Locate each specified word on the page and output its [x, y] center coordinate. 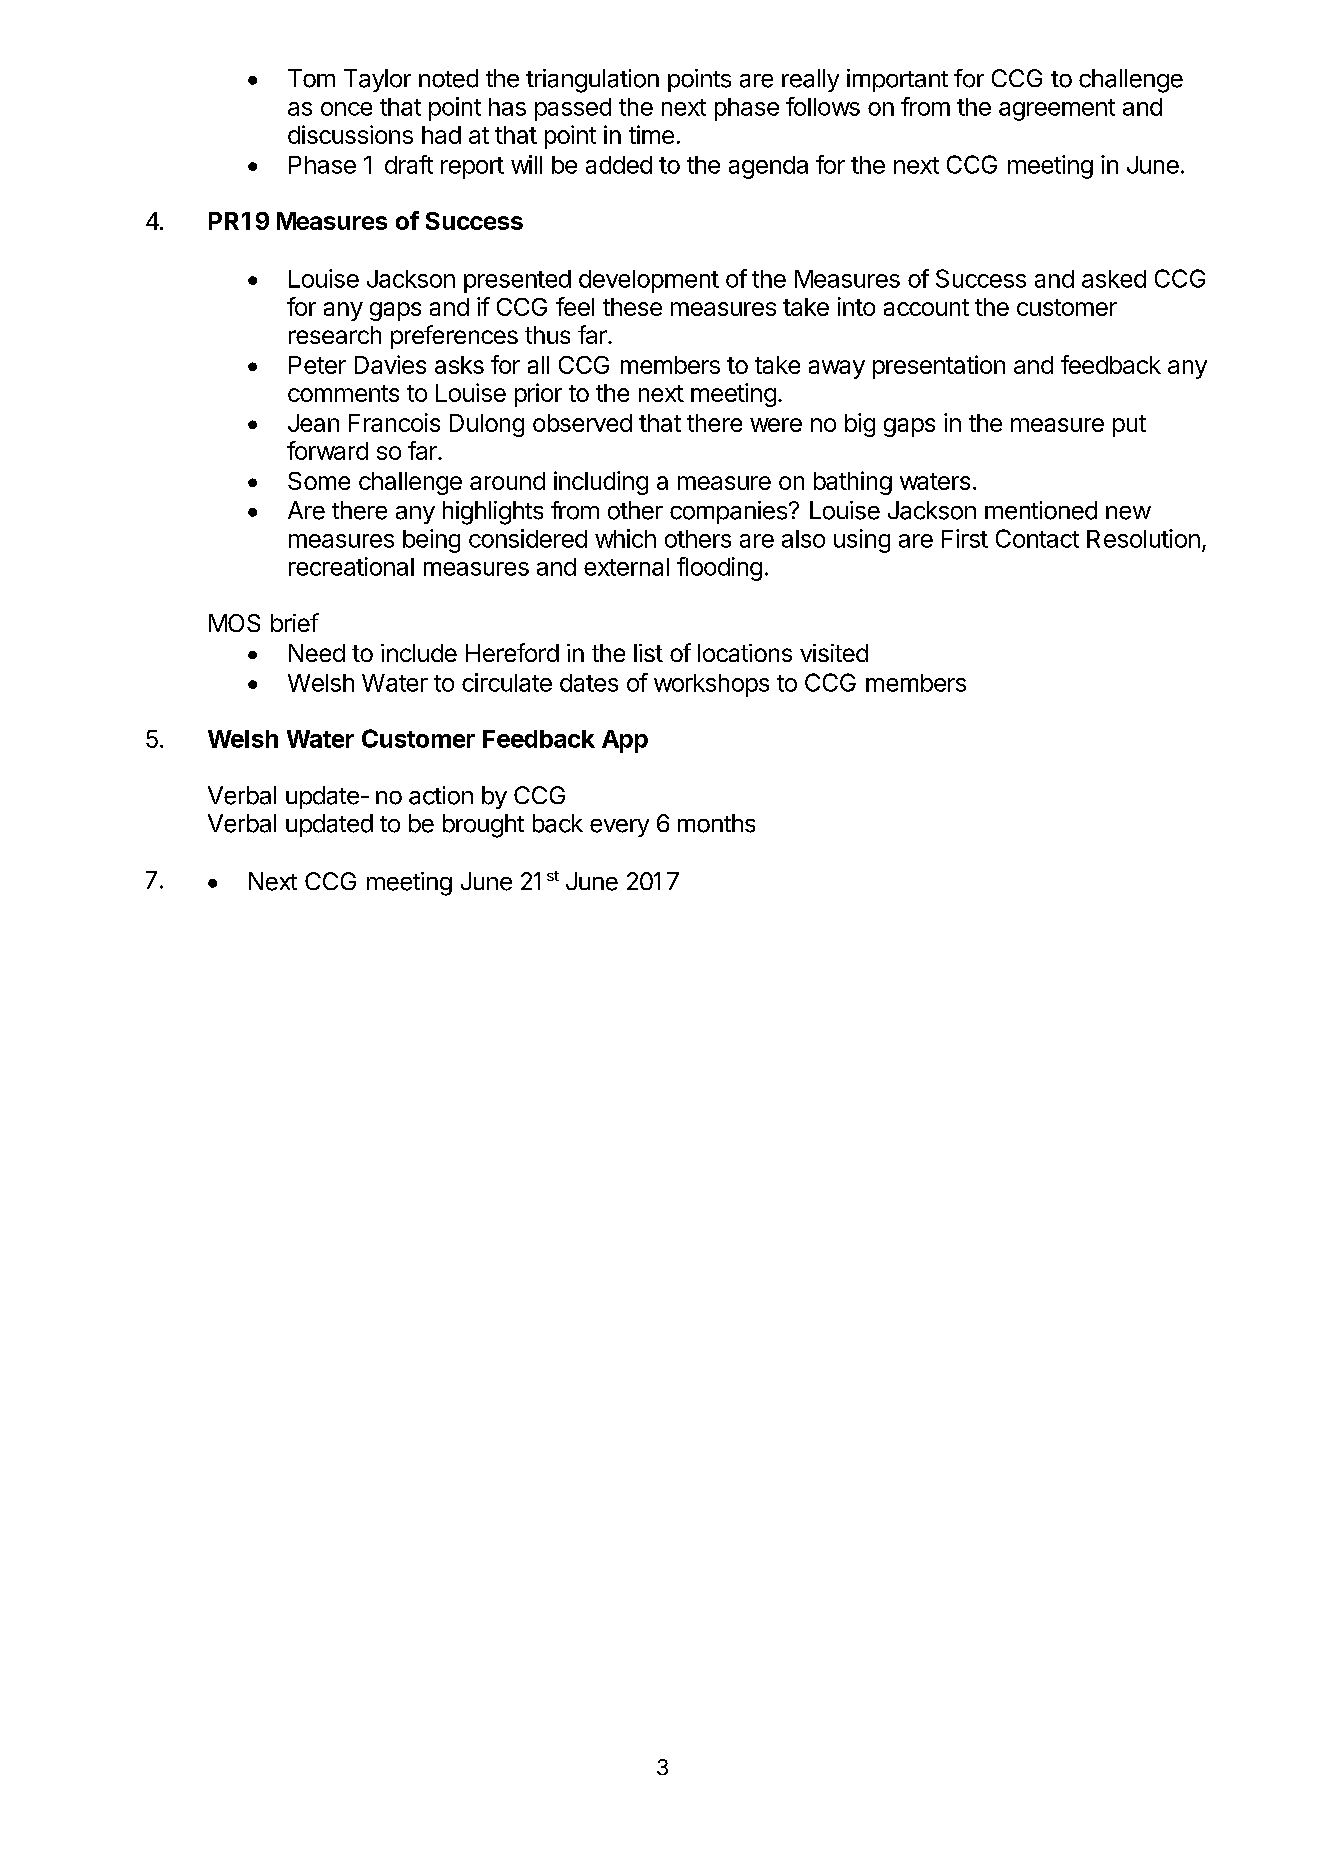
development [649, 281]
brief [295, 622]
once [346, 109]
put [1129, 426]
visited [834, 653]
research [335, 335]
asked [1114, 279]
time [651, 134]
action [441, 795]
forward [327, 450]
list [648, 653]
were [776, 425]
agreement [1057, 110]
